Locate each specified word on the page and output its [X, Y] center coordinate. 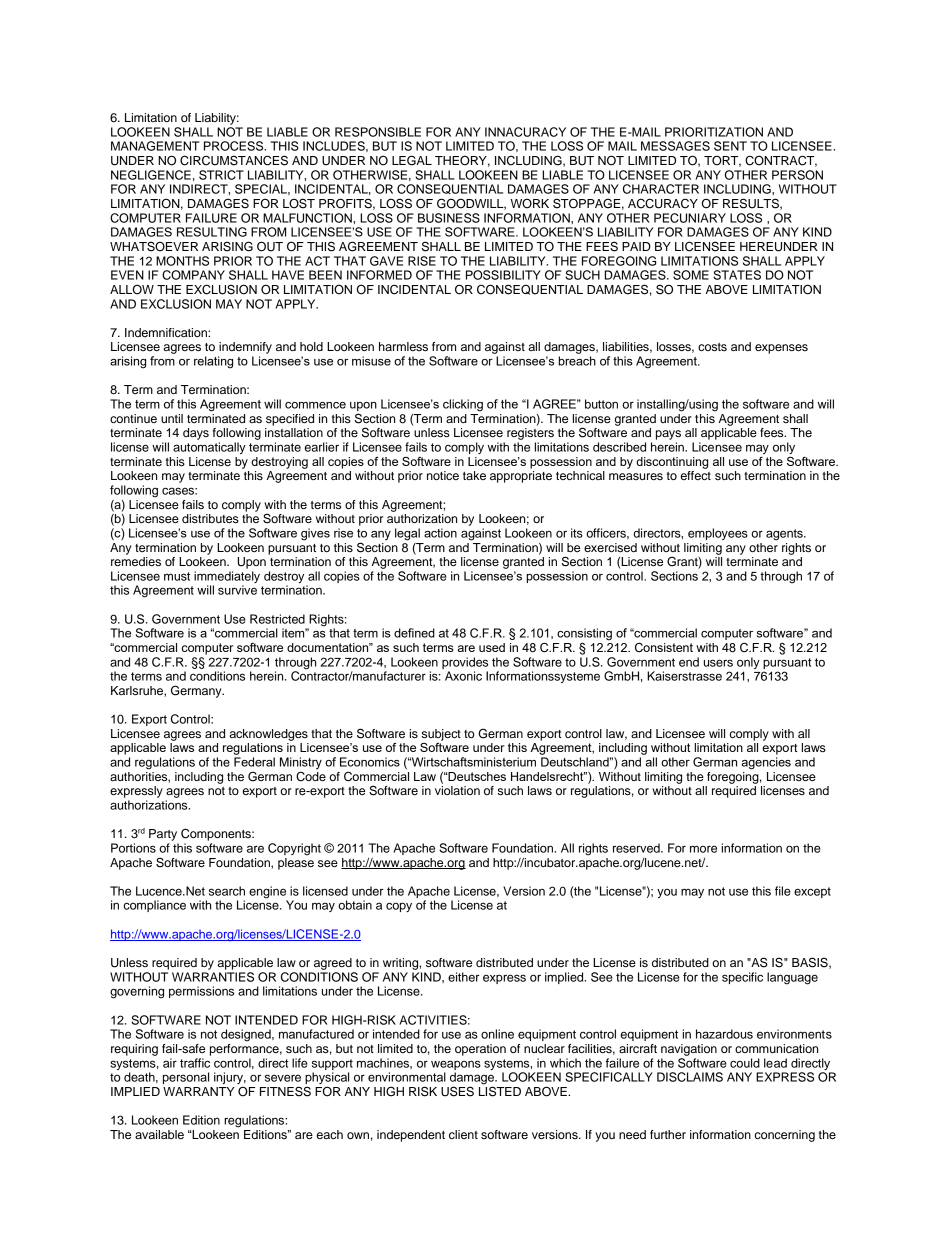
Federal [254, 762]
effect [696, 475]
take [474, 475]
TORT [722, 161]
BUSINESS [449, 218]
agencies [766, 763]
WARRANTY [199, 1091]
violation [457, 790]
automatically [209, 448]
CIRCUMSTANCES [234, 160]
